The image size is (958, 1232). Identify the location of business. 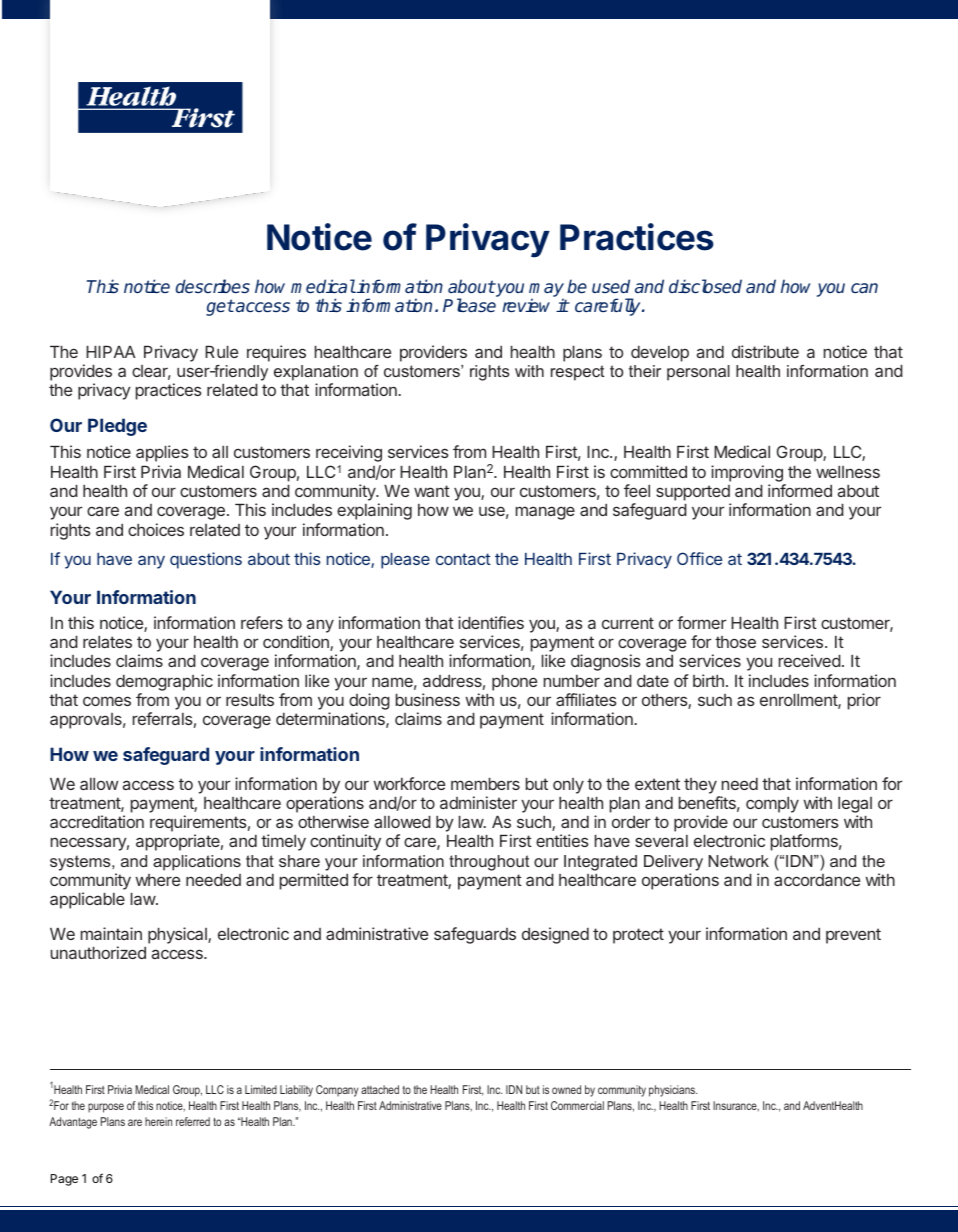
(428, 699).
